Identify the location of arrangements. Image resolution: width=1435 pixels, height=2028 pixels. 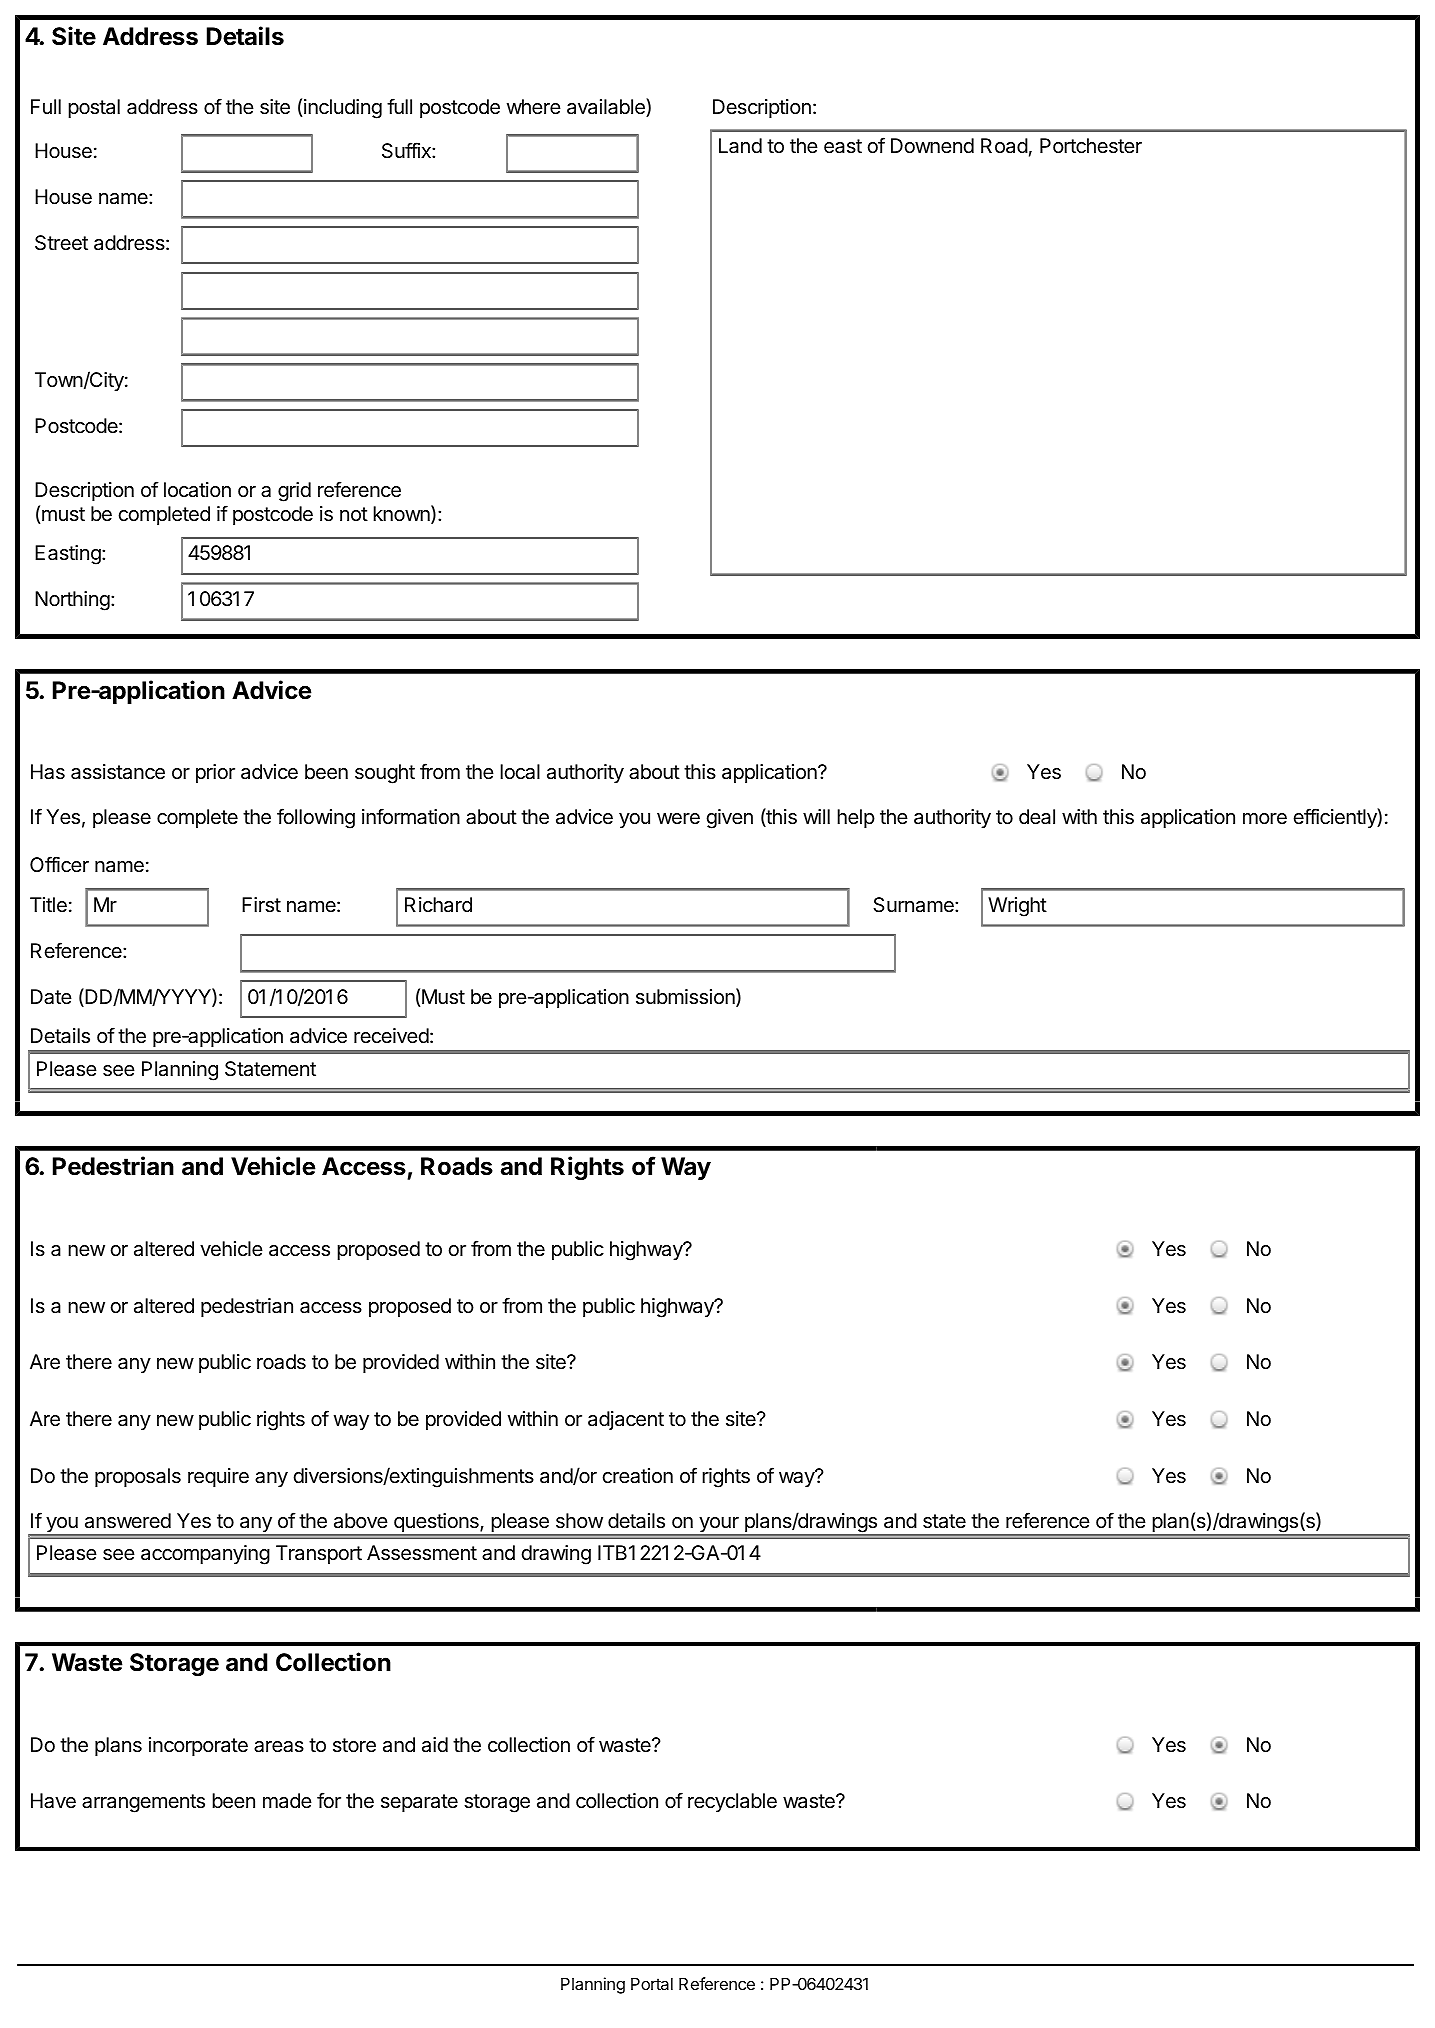
(143, 1803).
